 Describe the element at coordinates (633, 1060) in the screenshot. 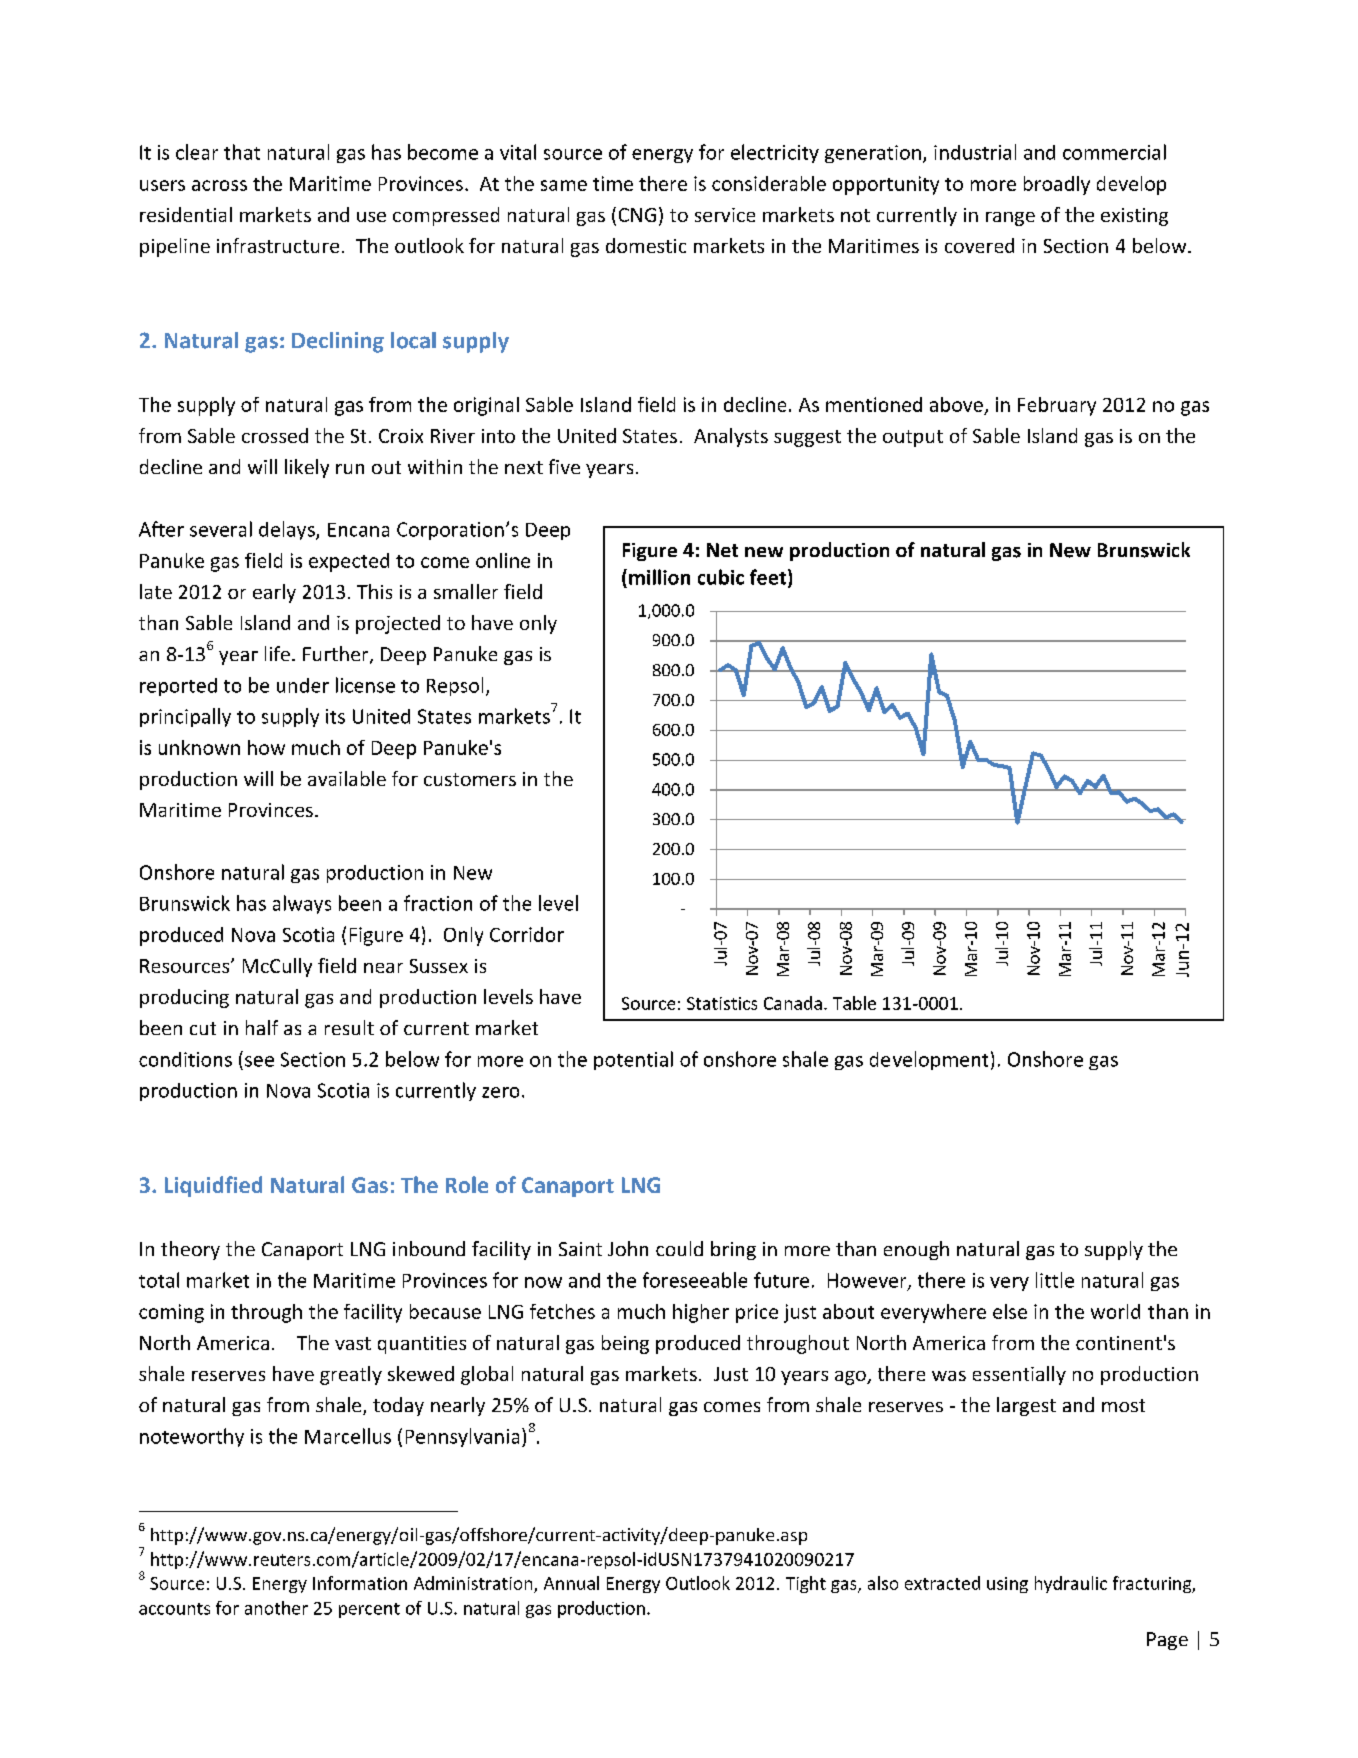

I see `potential` at that location.
